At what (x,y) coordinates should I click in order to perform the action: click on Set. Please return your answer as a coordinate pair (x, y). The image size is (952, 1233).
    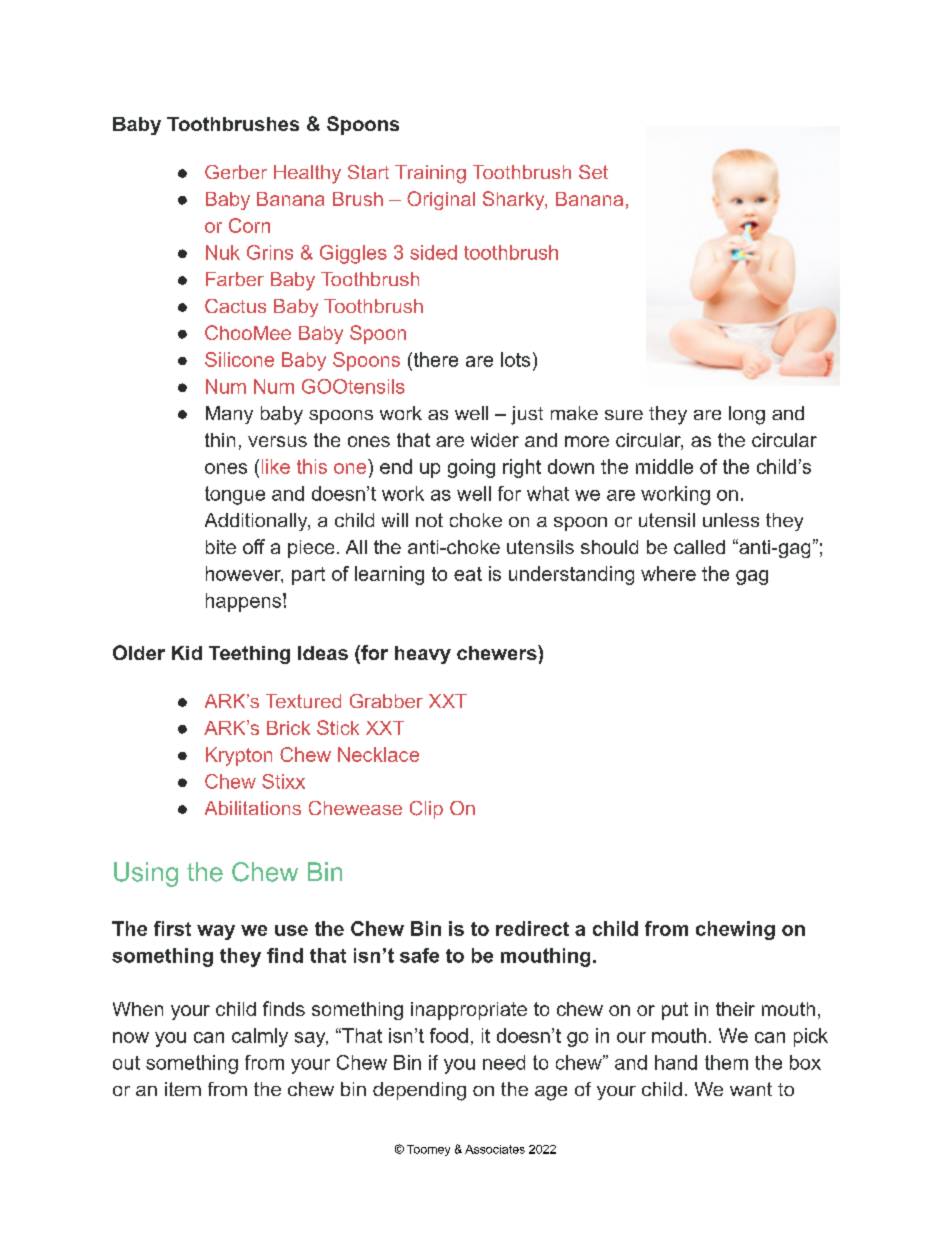
    Looking at the image, I should click on (593, 172).
